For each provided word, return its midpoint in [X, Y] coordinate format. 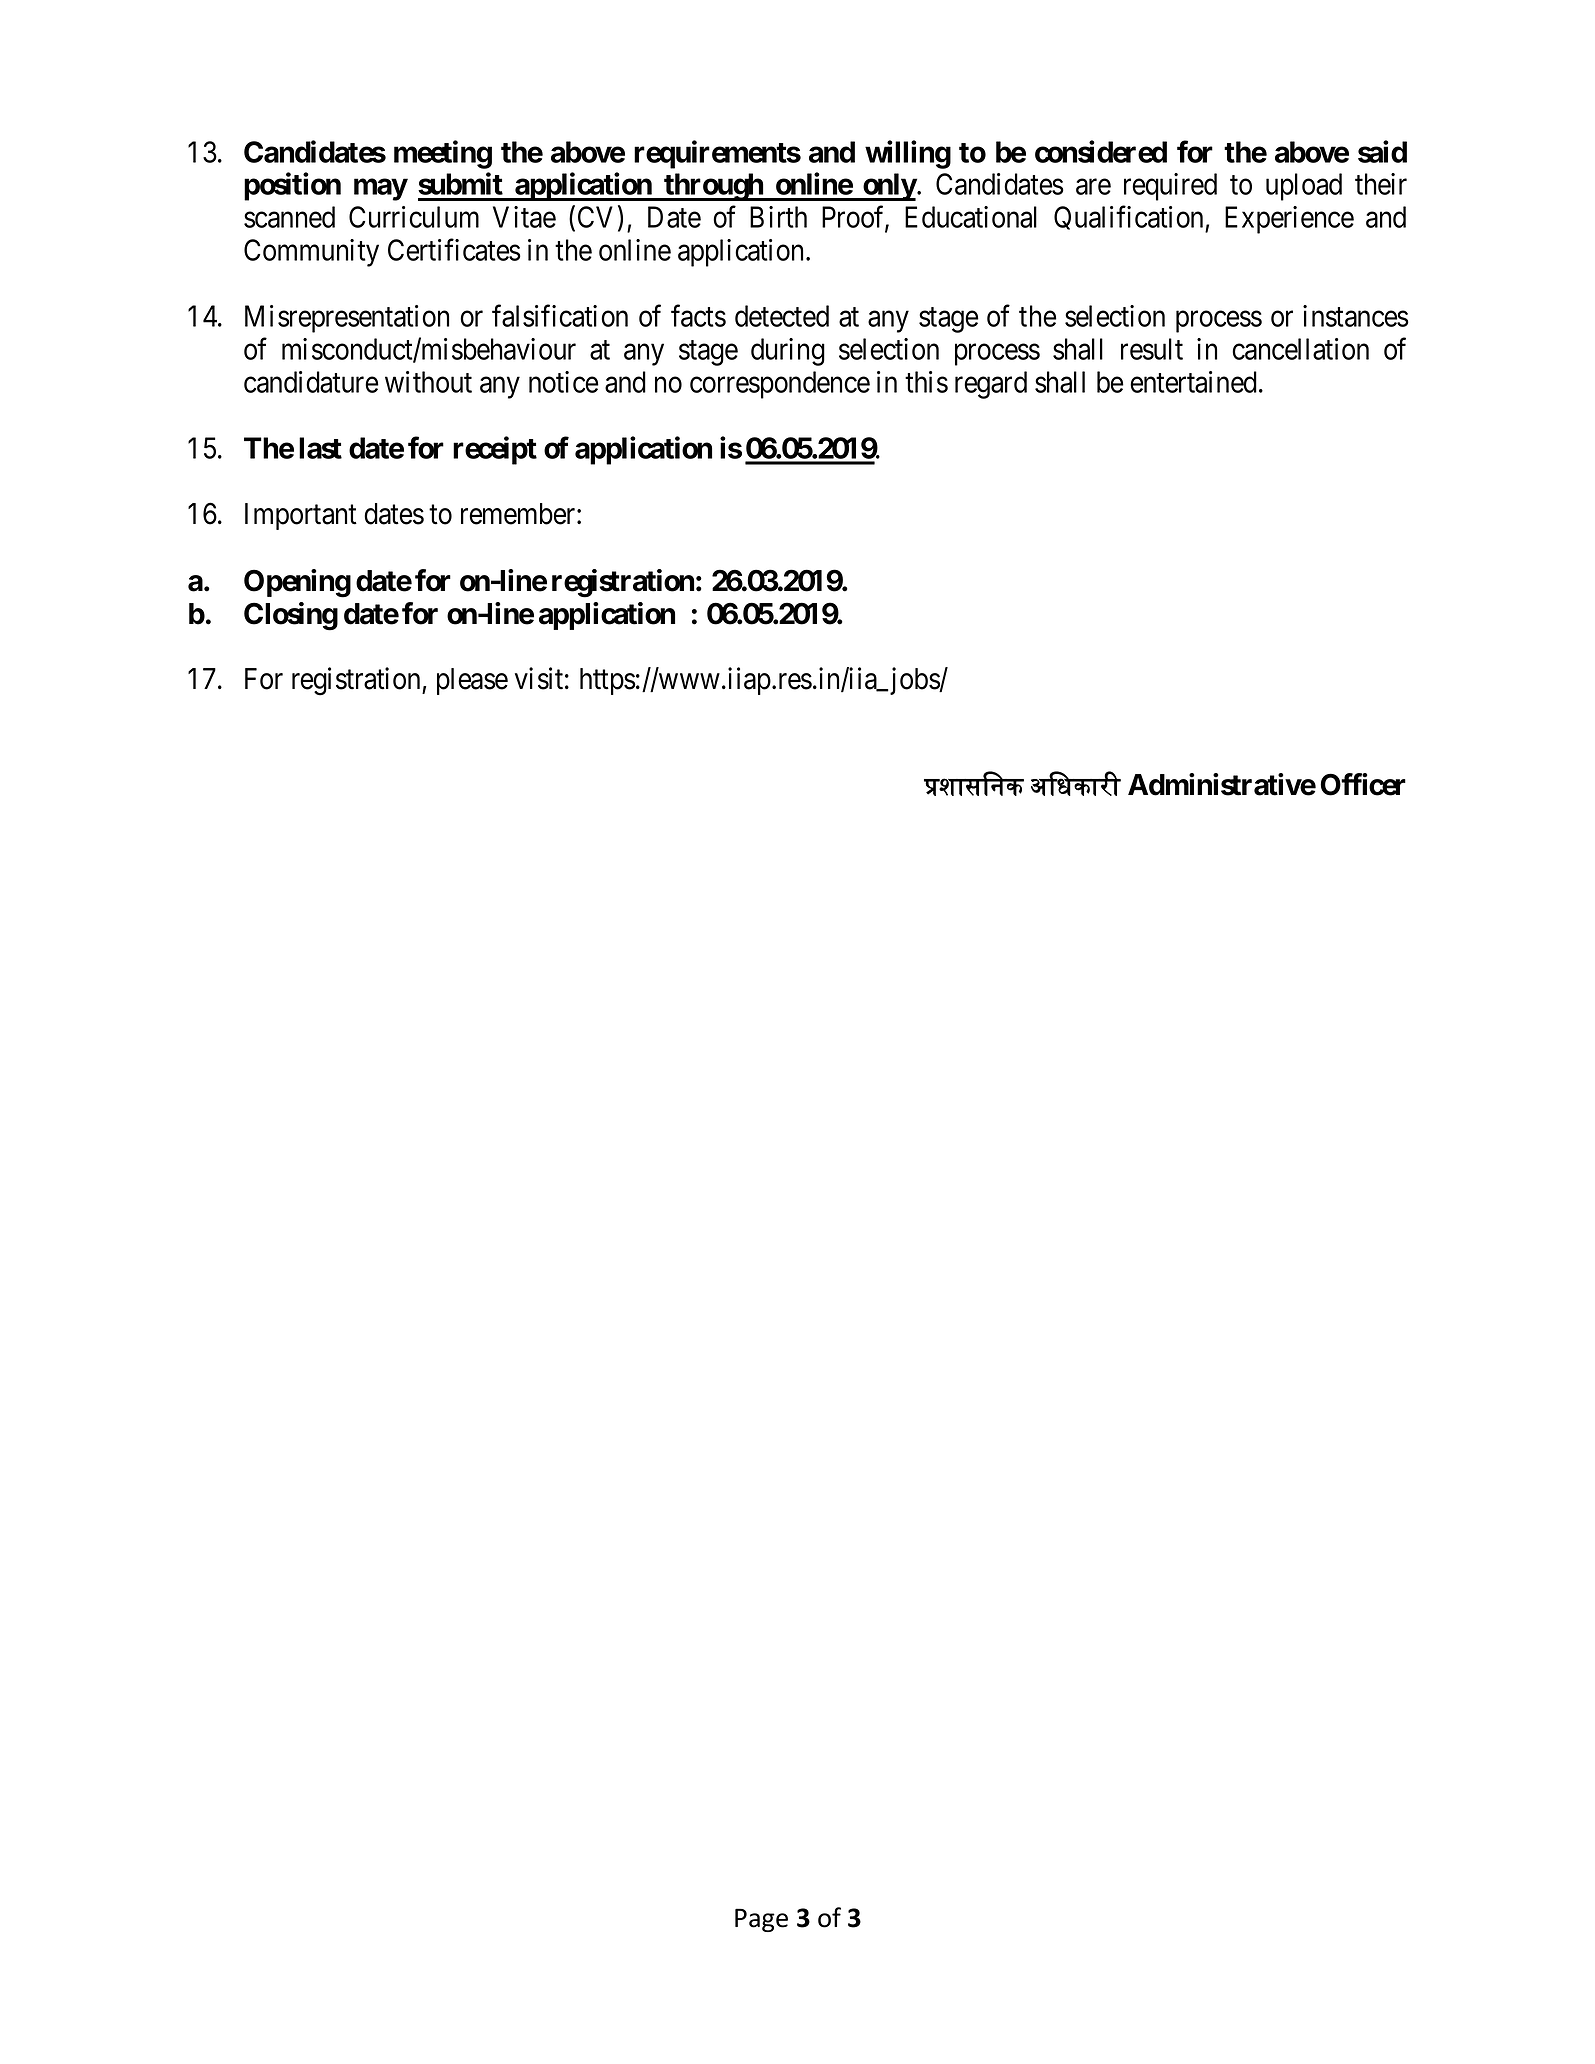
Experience [1289, 220]
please [472, 681]
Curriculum [414, 217]
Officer [1363, 784]
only [889, 187]
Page [761, 1920]
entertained [1195, 382]
